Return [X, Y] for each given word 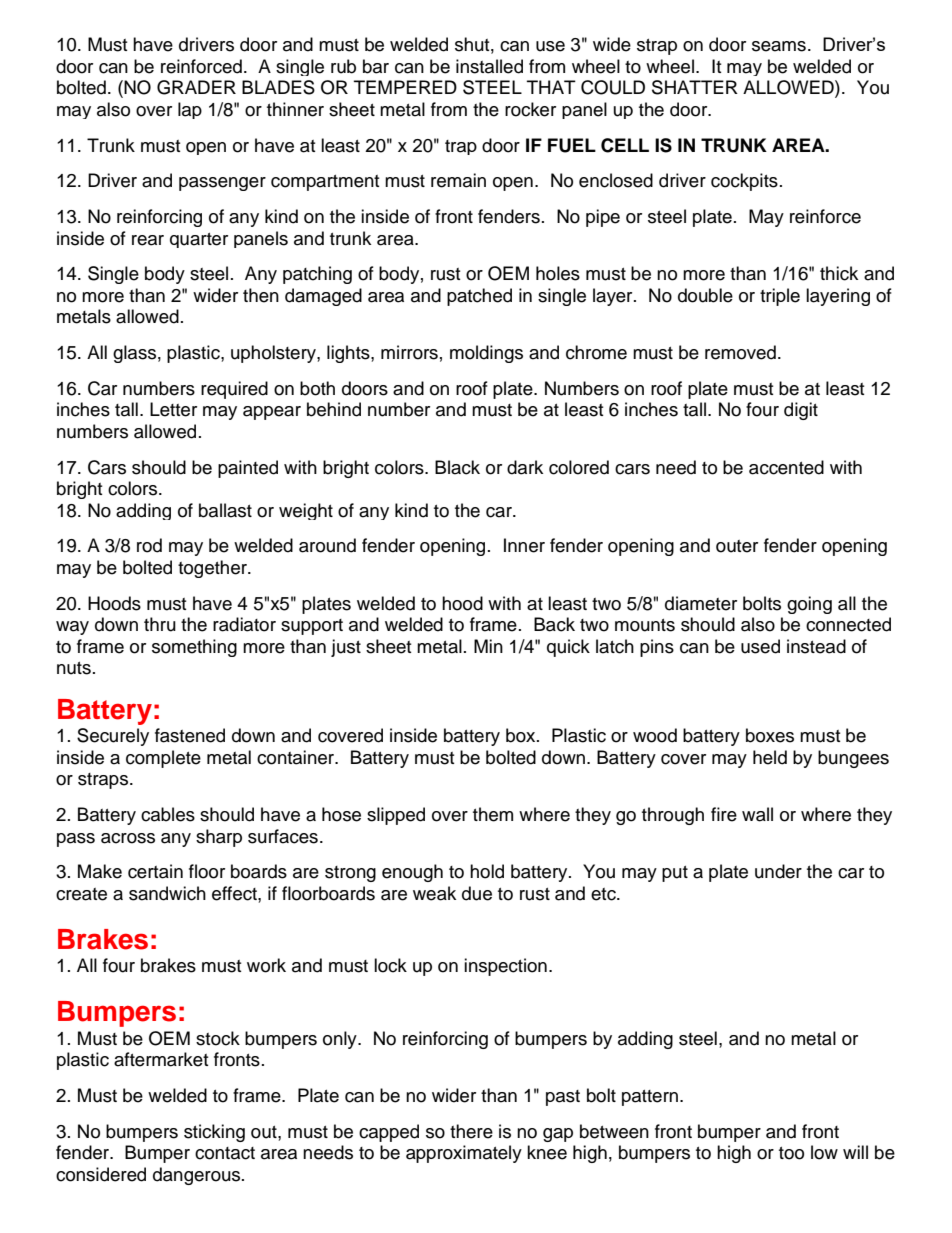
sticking [214, 1133]
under [778, 871]
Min [488, 646]
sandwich [167, 893]
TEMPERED [405, 87]
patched [479, 297]
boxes [770, 735]
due [477, 893]
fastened [190, 735]
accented [786, 467]
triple [780, 297]
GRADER [196, 87]
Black [457, 467]
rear [148, 240]
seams [779, 46]
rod [149, 545]
